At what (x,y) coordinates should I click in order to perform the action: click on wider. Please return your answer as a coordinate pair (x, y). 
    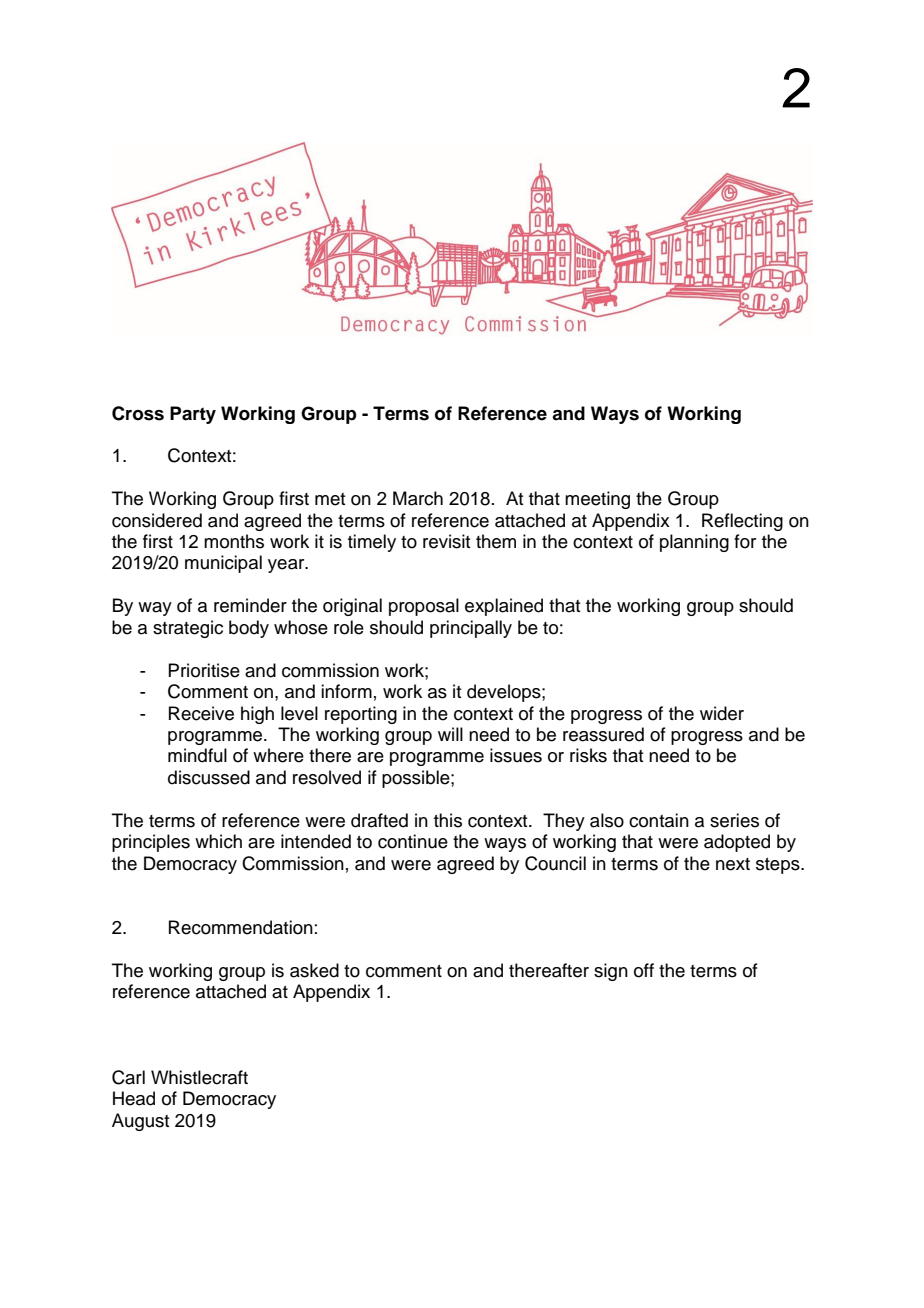
    Looking at the image, I should click on (722, 713).
